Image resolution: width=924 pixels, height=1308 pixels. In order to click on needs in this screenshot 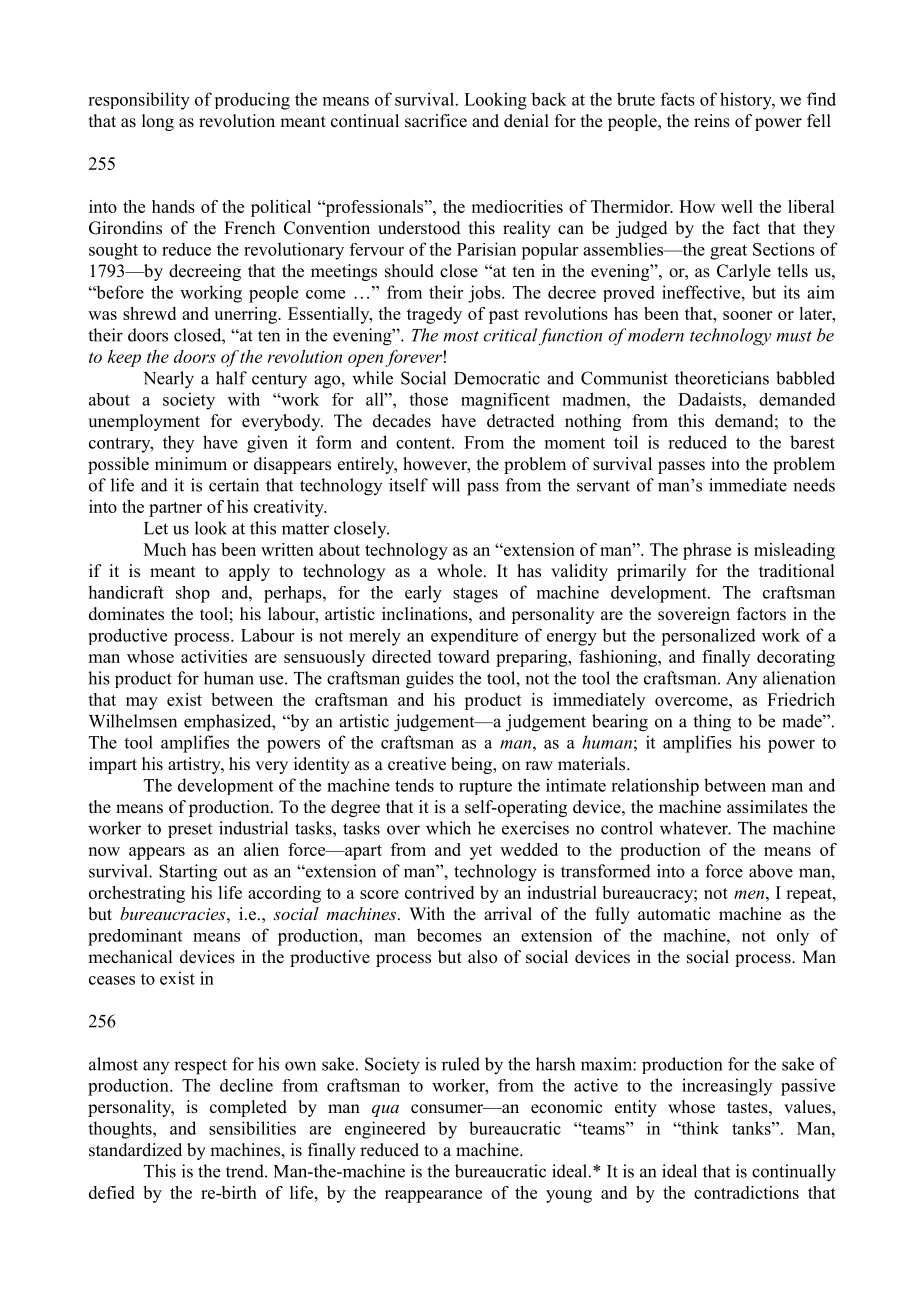, I will do `click(814, 485)`.
